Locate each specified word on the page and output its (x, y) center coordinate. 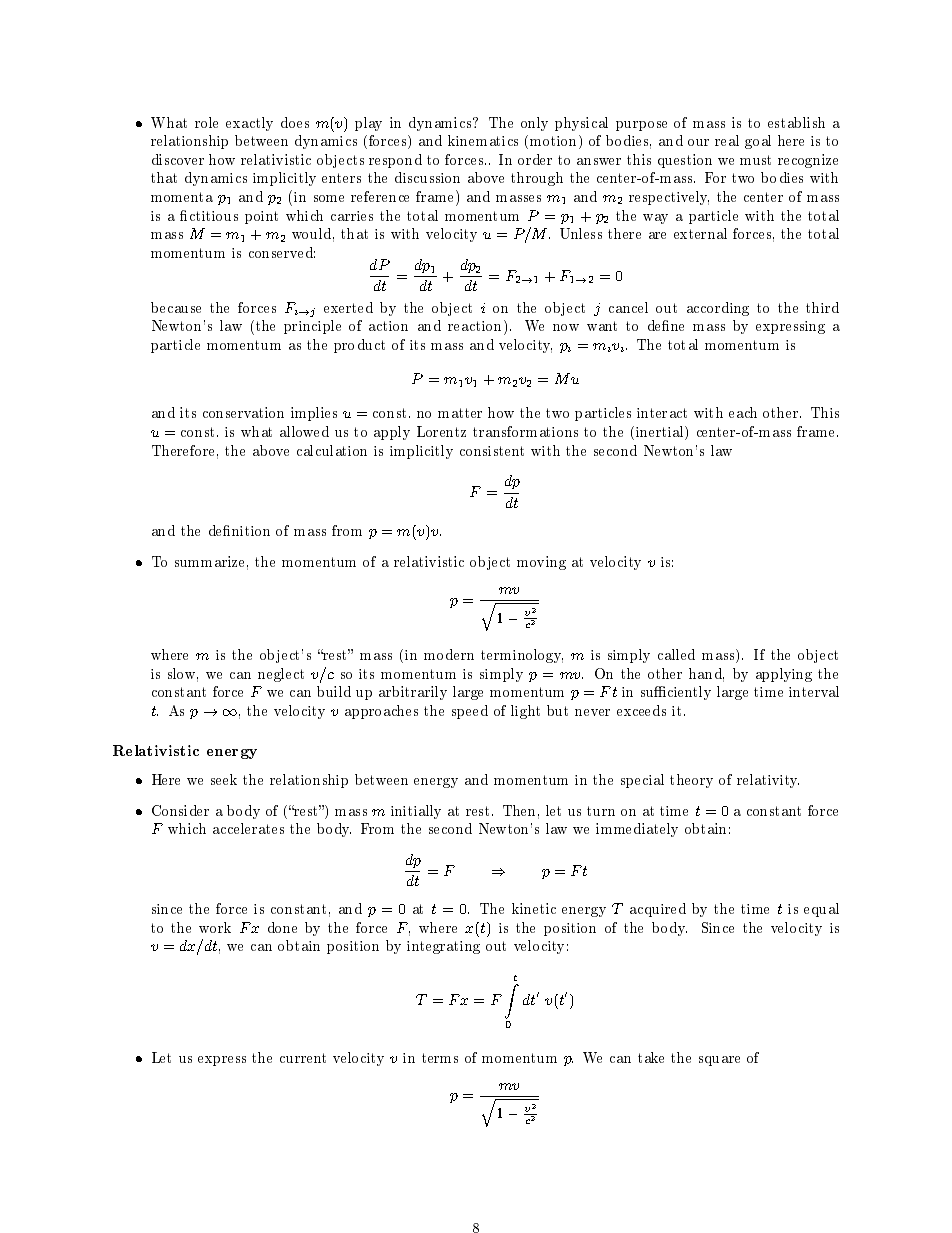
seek (224, 779)
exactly (249, 124)
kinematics (483, 140)
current (303, 1058)
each (743, 412)
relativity (768, 781)
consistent (492, 451)
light (525, 712)
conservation (243, 412)
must (755, 160)
